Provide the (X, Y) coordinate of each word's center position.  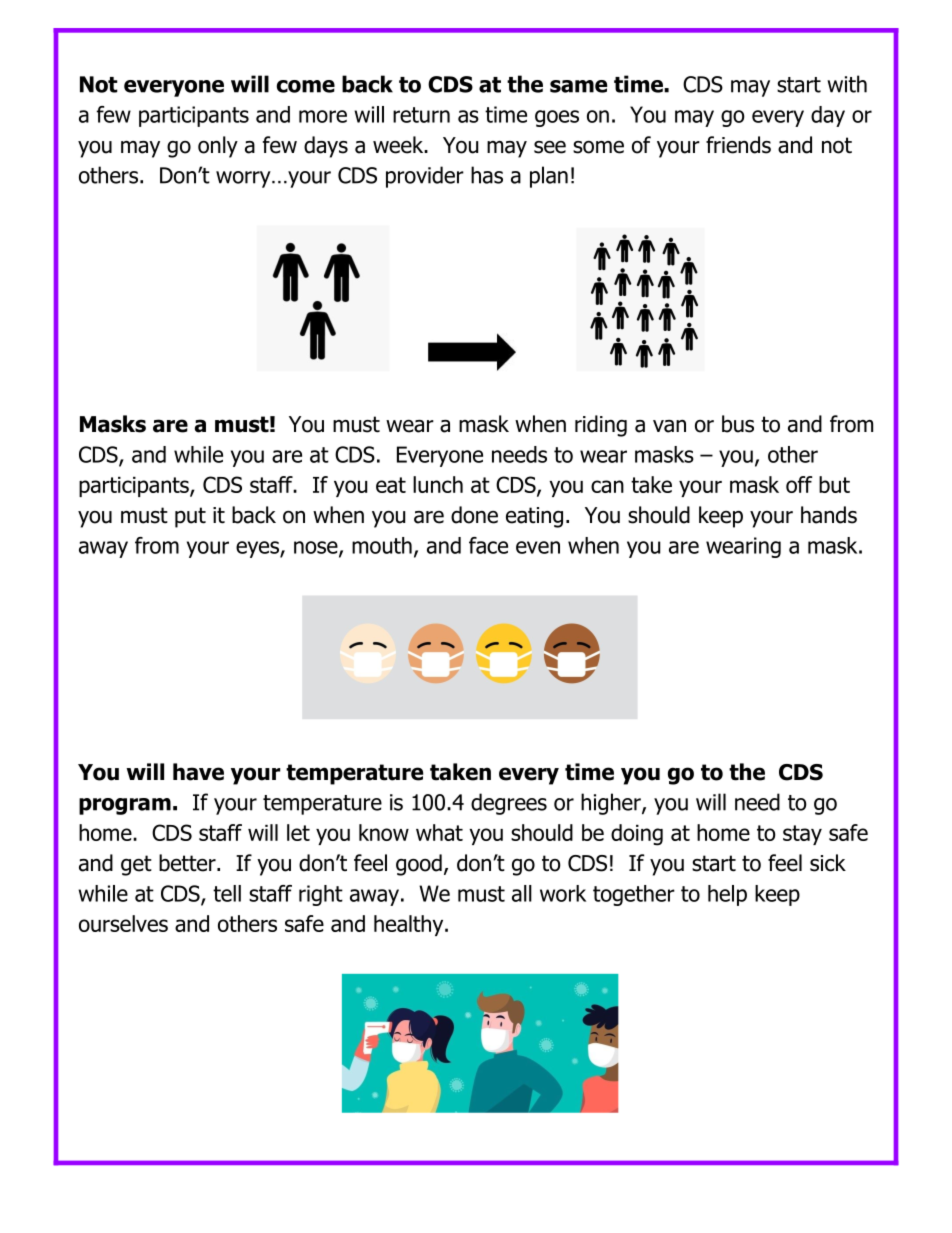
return (421, 115)
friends (738, 145)
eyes (258, 549)
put (190, 517)
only (218, 147)
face (488, 545)
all (522, 893)
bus (738, 424)
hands (829, 515)
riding (601, 426)
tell (227, 893)
